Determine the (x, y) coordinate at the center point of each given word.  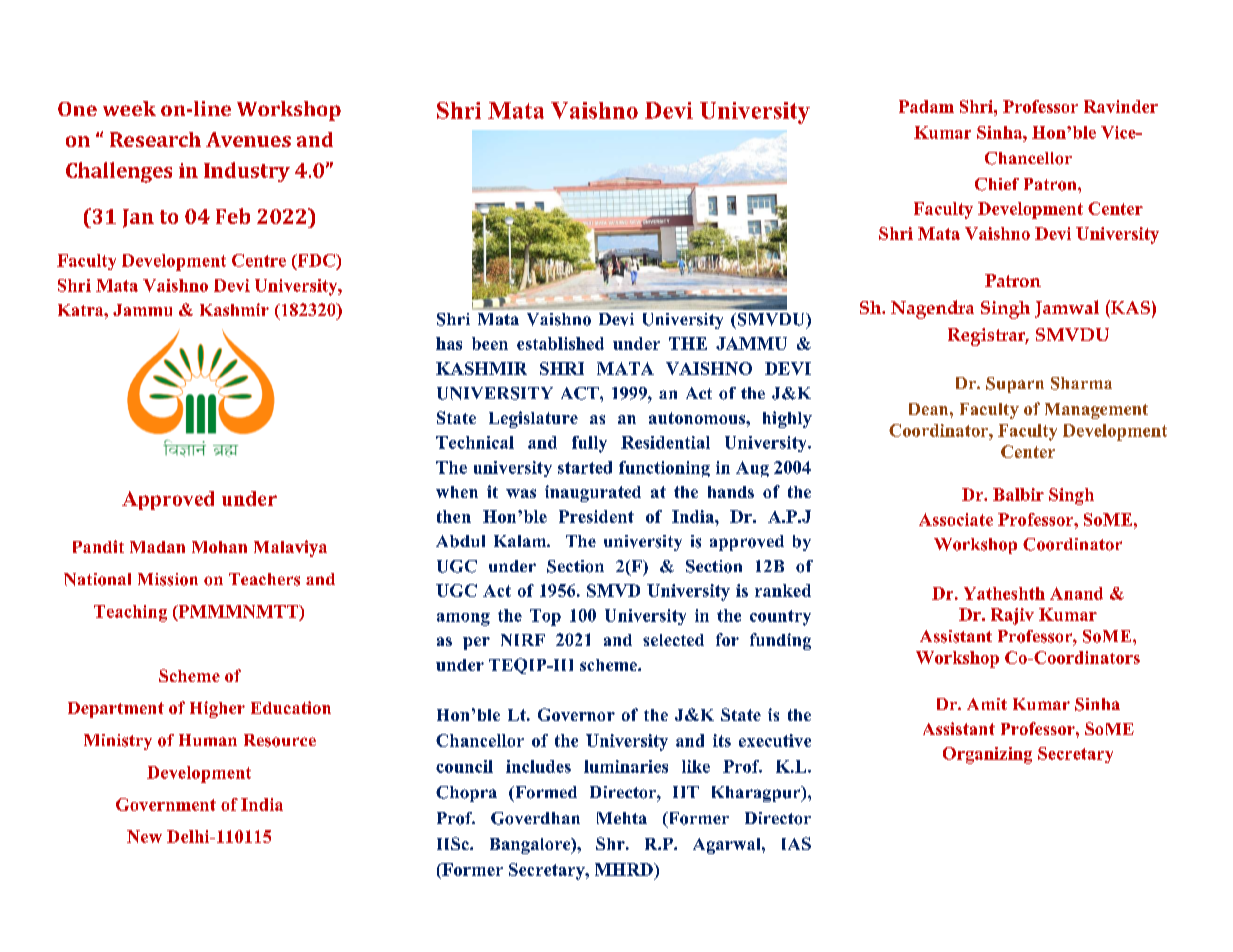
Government (166, 804)
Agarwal (728, 846)
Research (155, 139)
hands (731, 492)
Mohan (219, 547)
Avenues (248, 139)
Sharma (1081, 383)
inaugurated (593, 493)
